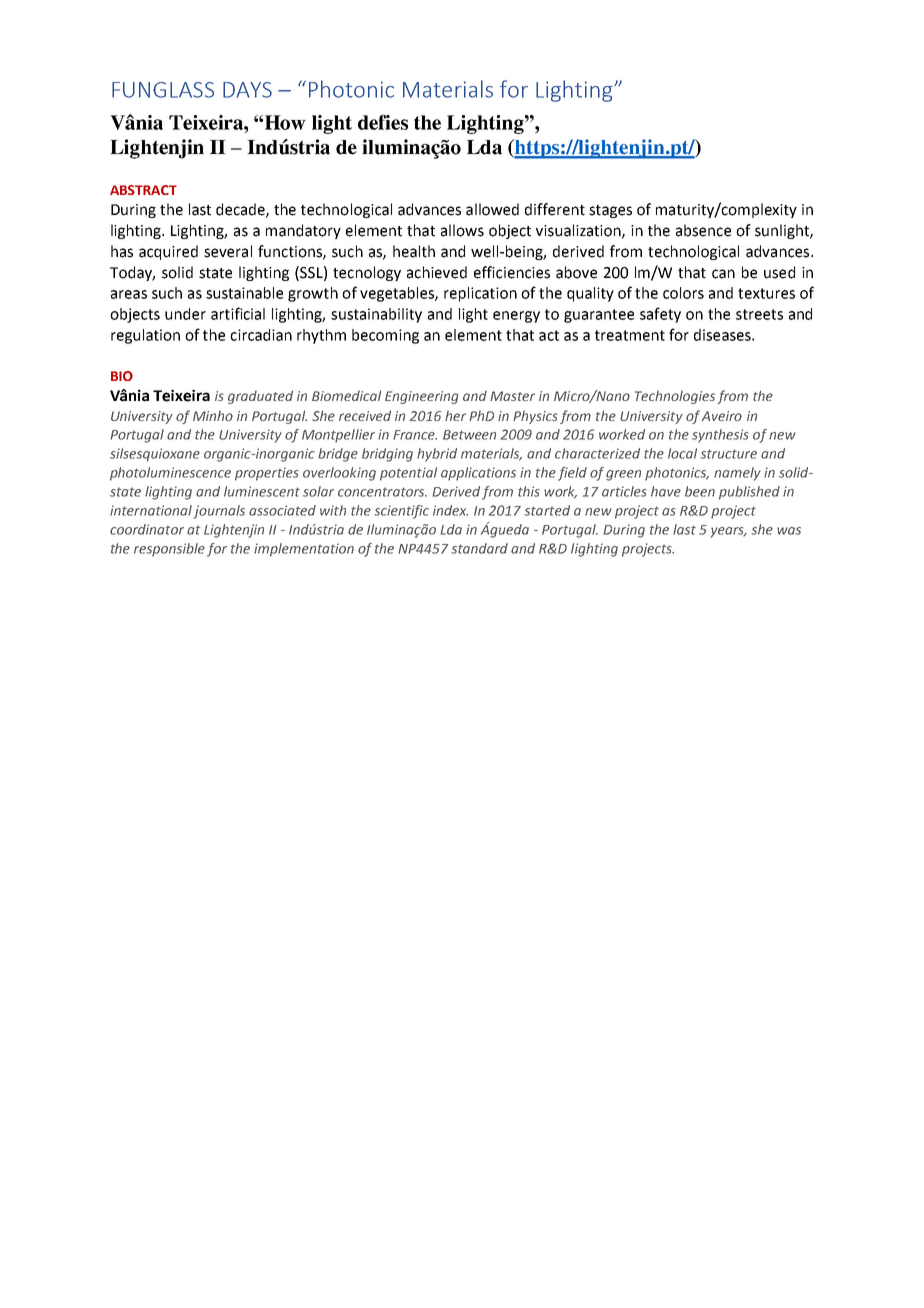 This page has width=924, height=1308. I want to click on Technologies, so click(675, 397).
